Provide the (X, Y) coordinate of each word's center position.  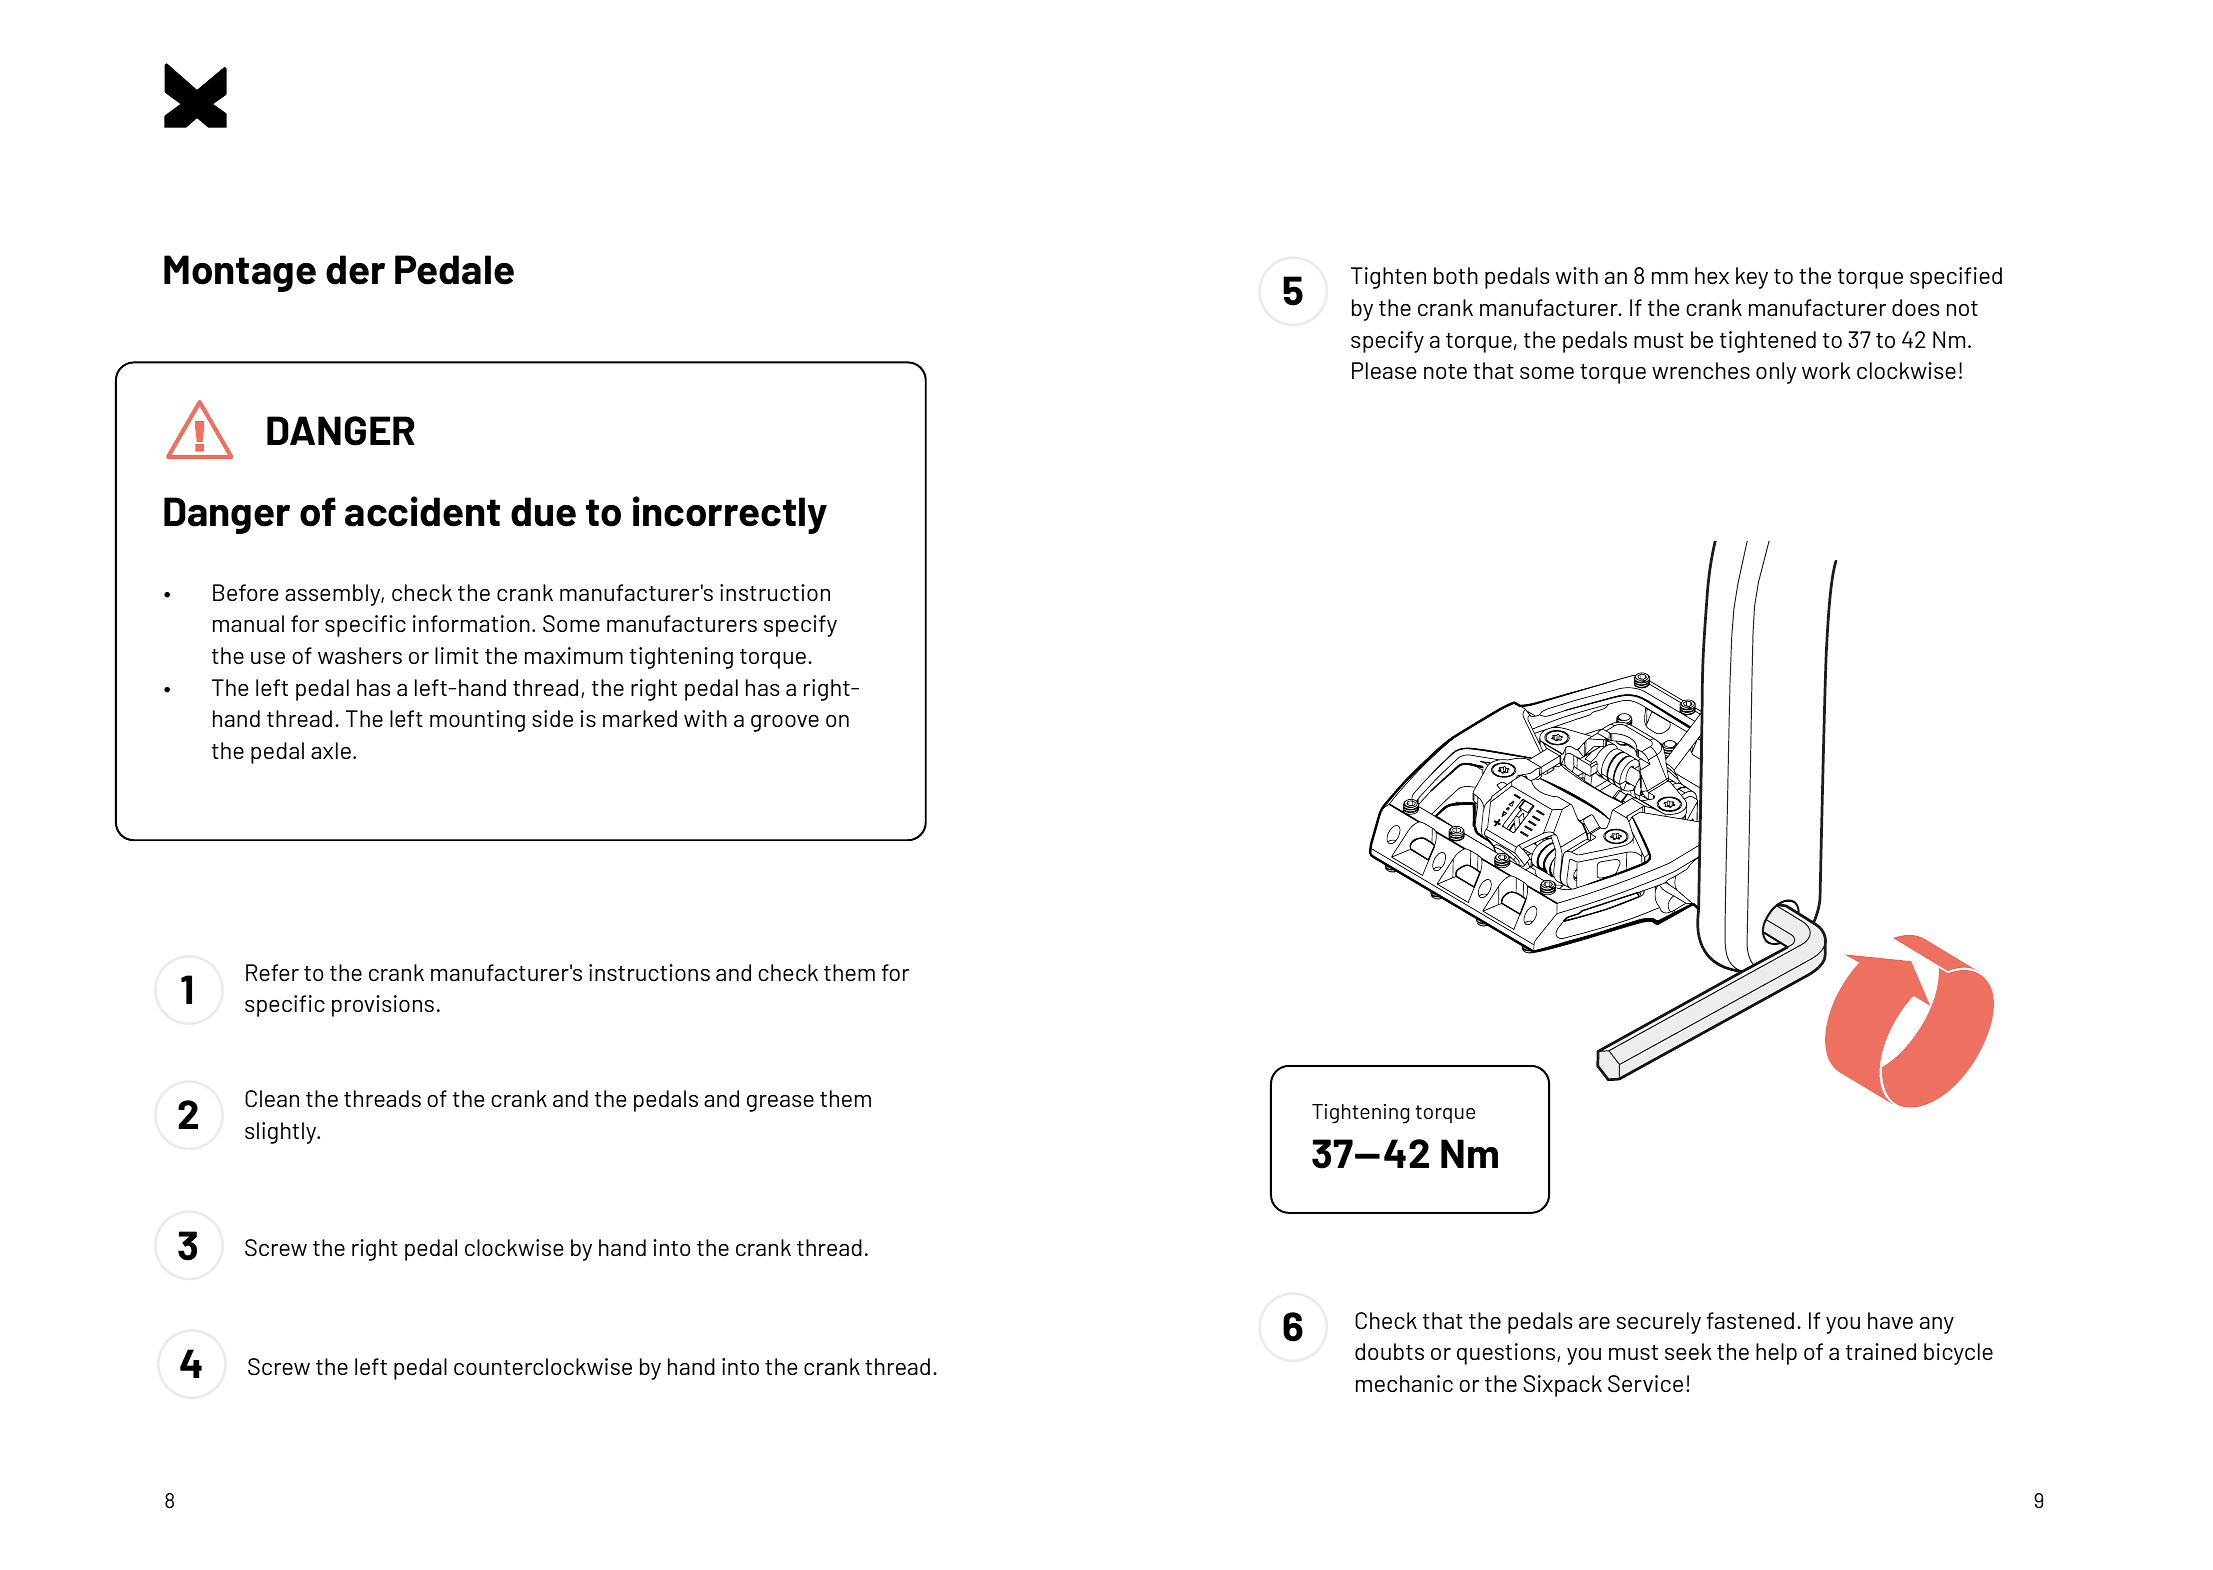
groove (785, 723)
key (1752, 278)
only (1776, 373)
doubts (1389, 1351)
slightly (282, 1133)
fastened (1750, 1320)
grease (780, 1103)
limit (457, 655)
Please (1384, 370)
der (355, 270)
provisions (383, 1006)
